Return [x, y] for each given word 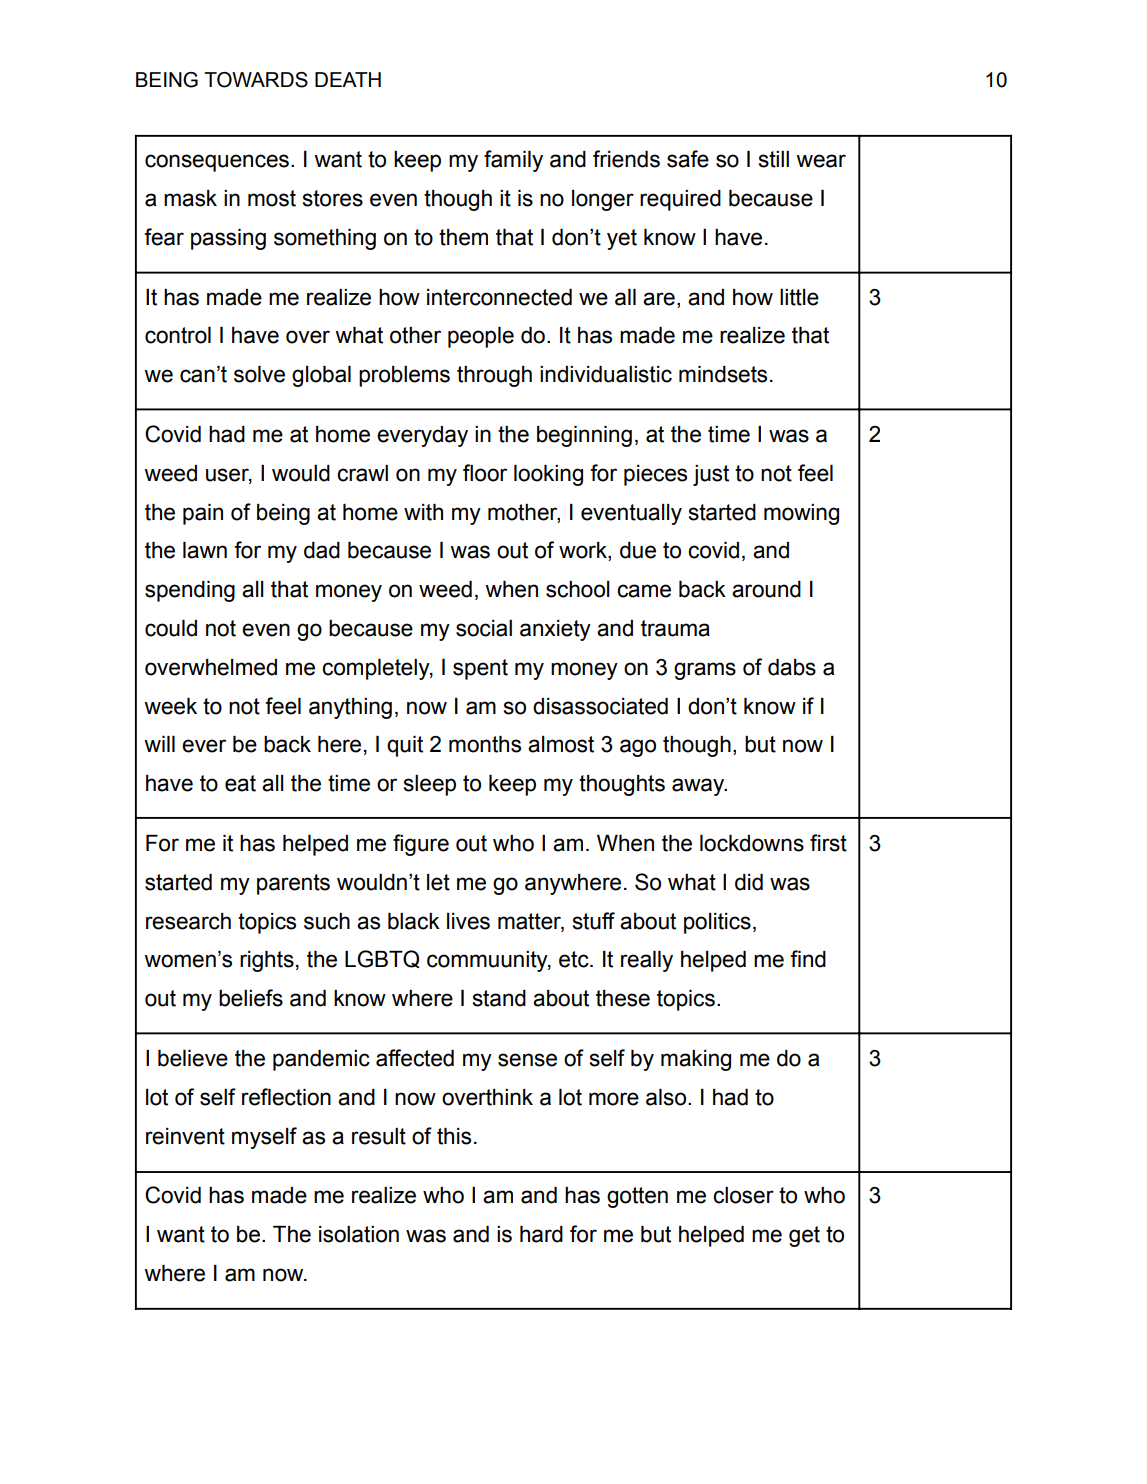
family [513, 161]
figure [421, 845]
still [774, 159]
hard [541, 1234]
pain [203, 514]
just [711, 475]
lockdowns [752, 843]
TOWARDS [256, 80]
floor [485, 473]
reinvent [185, 1136]
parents [293, 884]
